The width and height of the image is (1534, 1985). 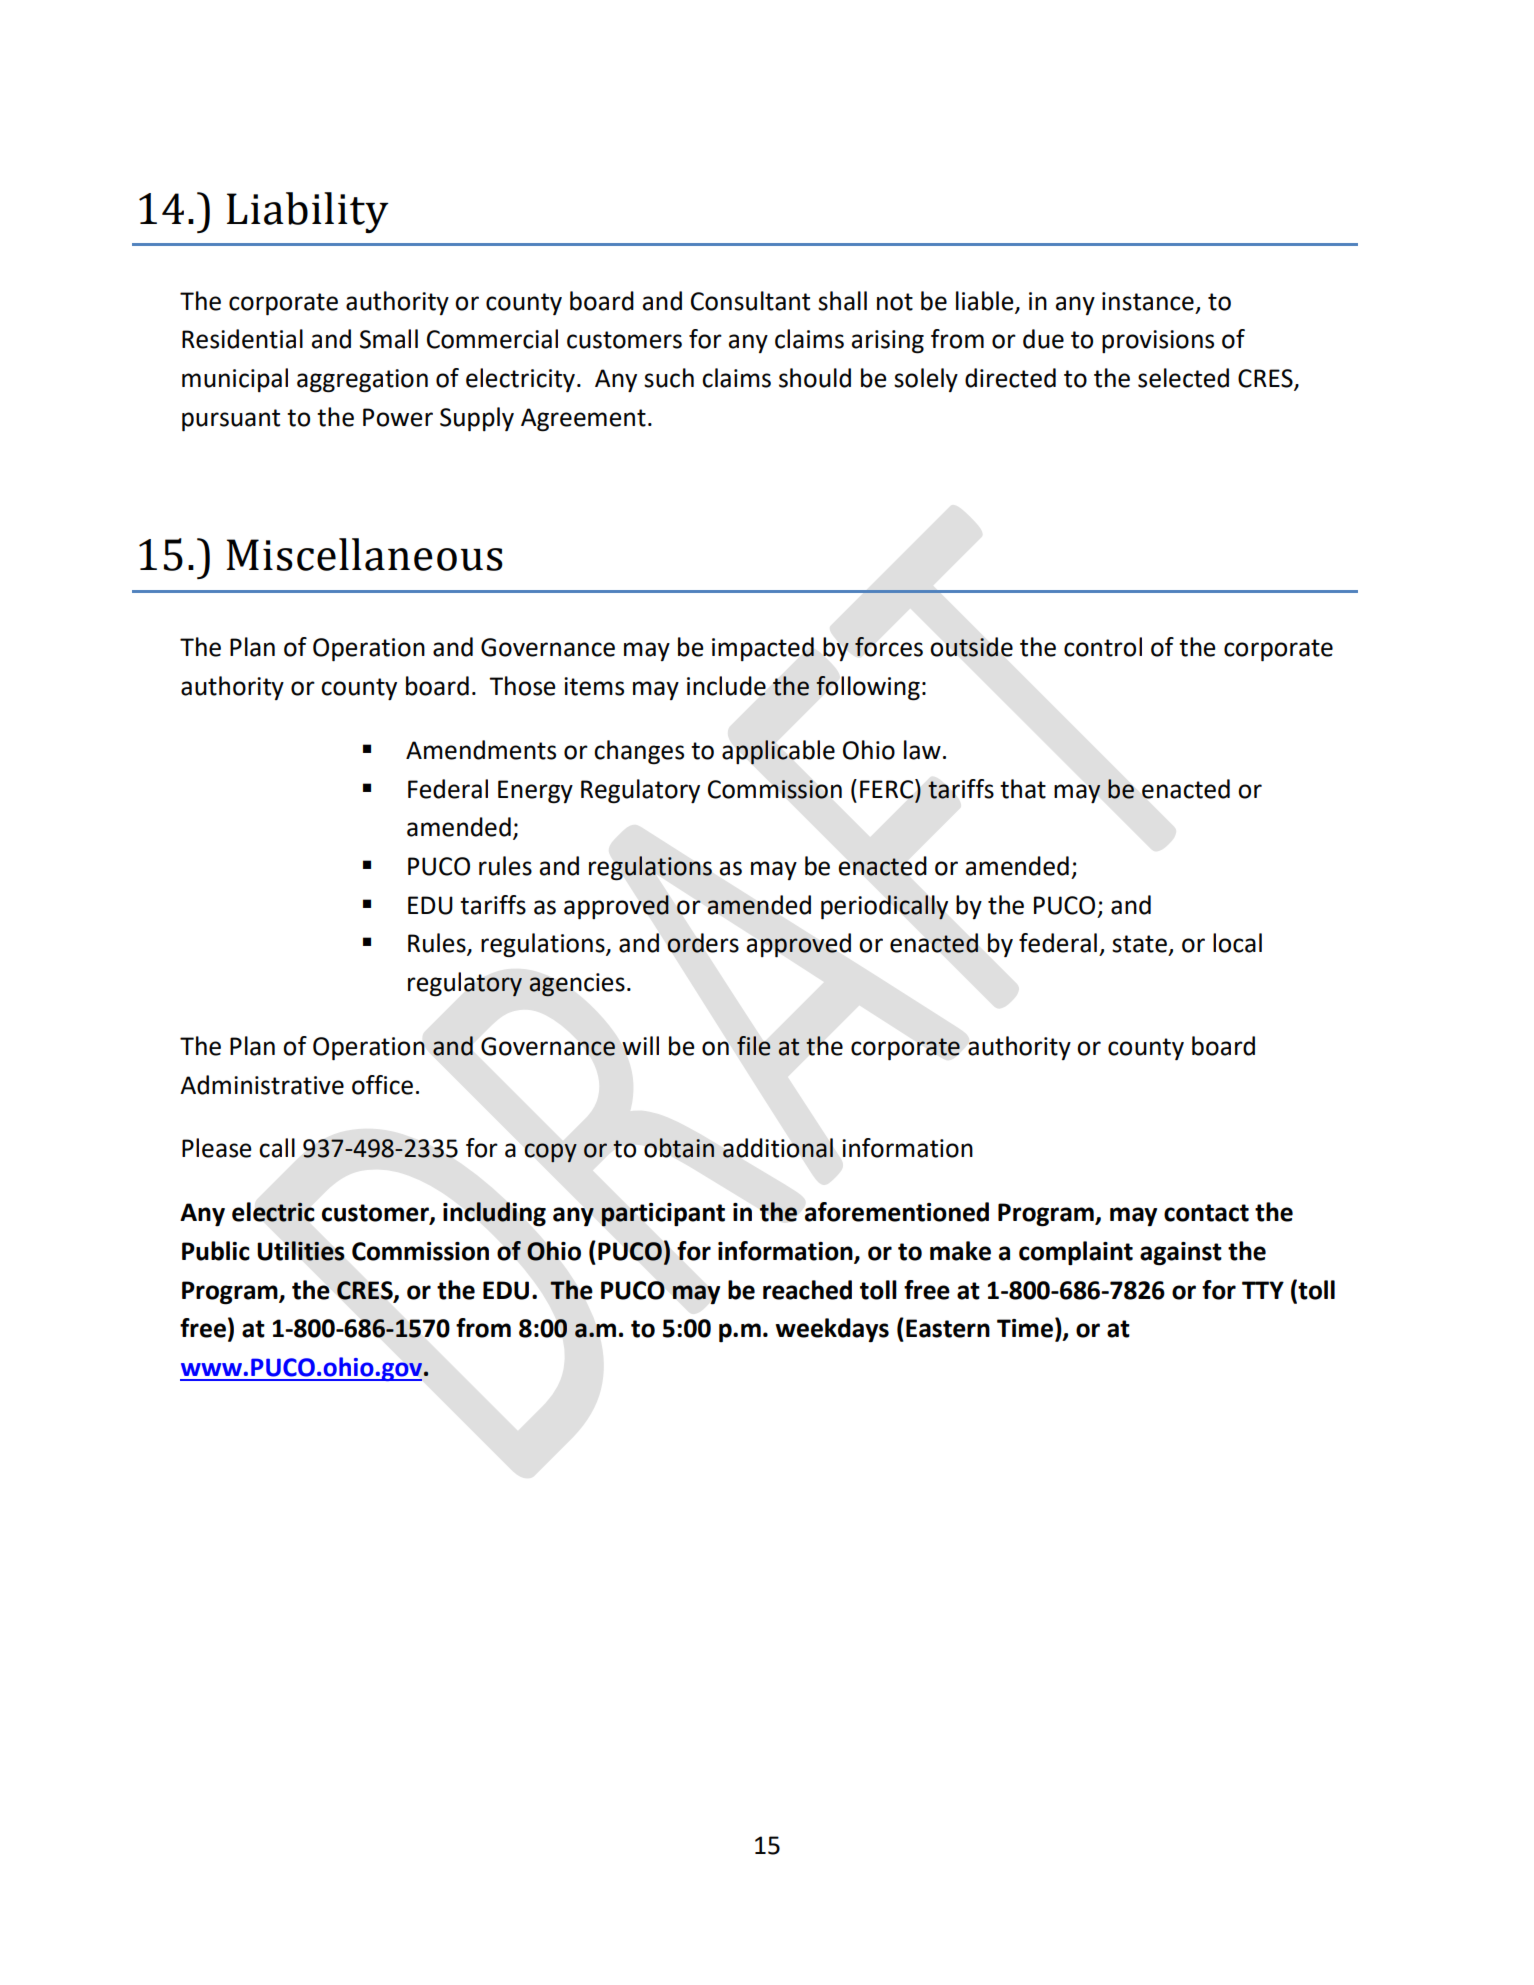 I want to click on control, so click(x=1103, y=647).
